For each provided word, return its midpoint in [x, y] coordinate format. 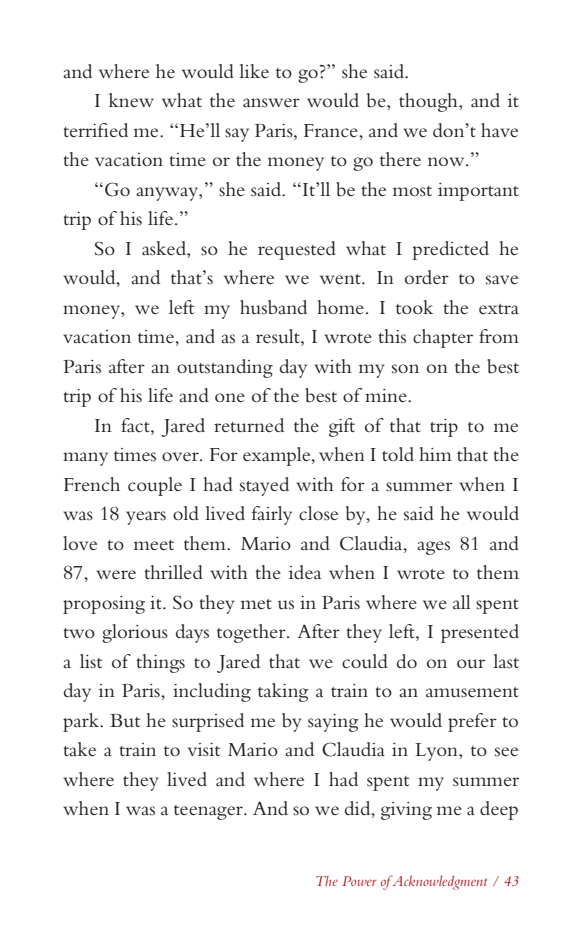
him [435, 454]
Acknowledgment [438, 882]
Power [360, 881]
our [471, 663]
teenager [209, 812]
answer [271, 103]
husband [273, 307]
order [427, 277]
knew [131, 100]
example [278, 456]
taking [283, 692]
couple [155, 486]
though [429, 102]
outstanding [225, 368]
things [160, 663]
